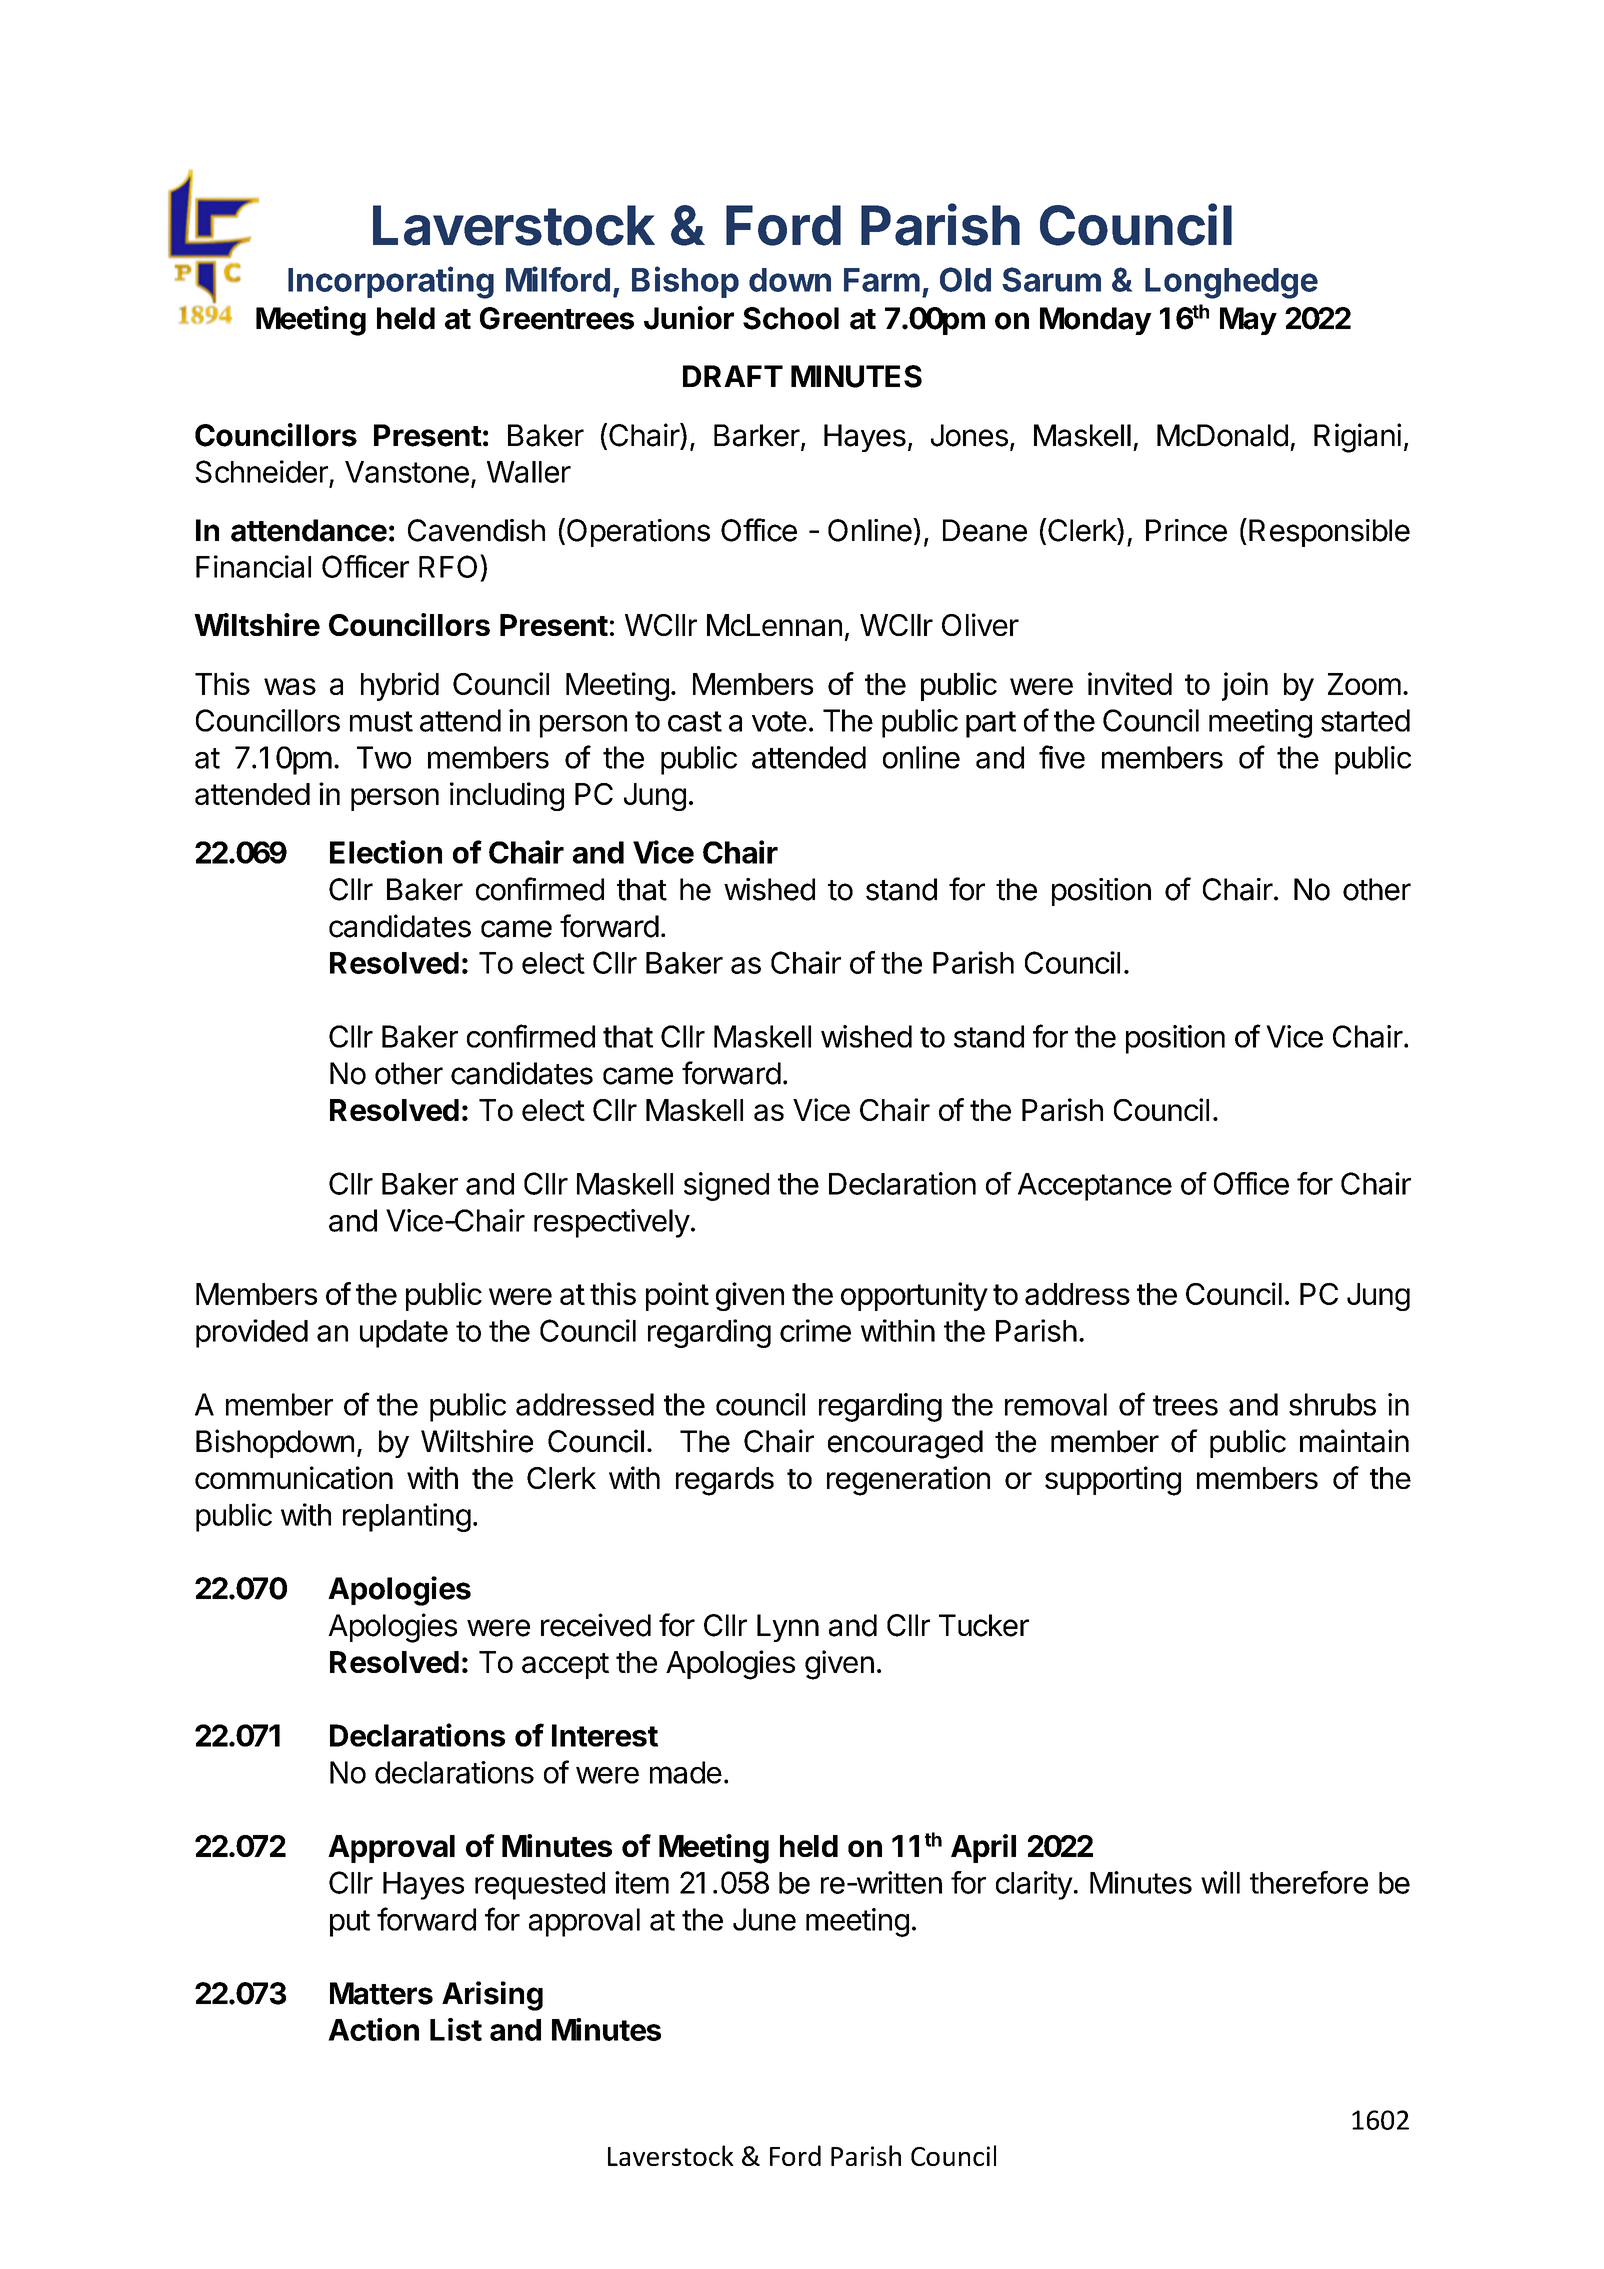 This screenshot has width=1604, height=2269. Describe the element at coordinates (1248, 321) in the screenshot. I see `May` at that location.
